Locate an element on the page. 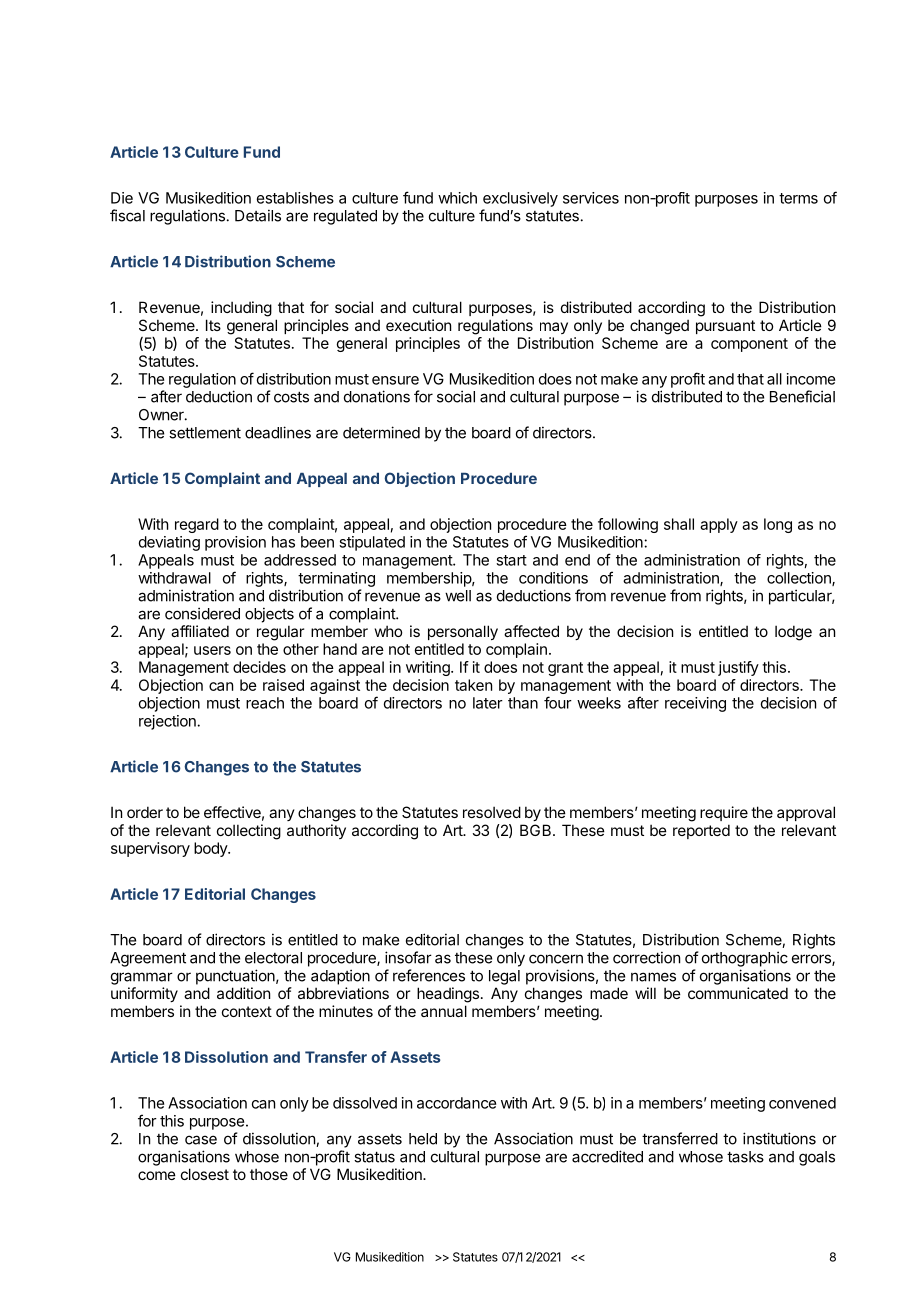 The height and width of the image is (1308, 924). held is located at coordinates (423, 1139).
